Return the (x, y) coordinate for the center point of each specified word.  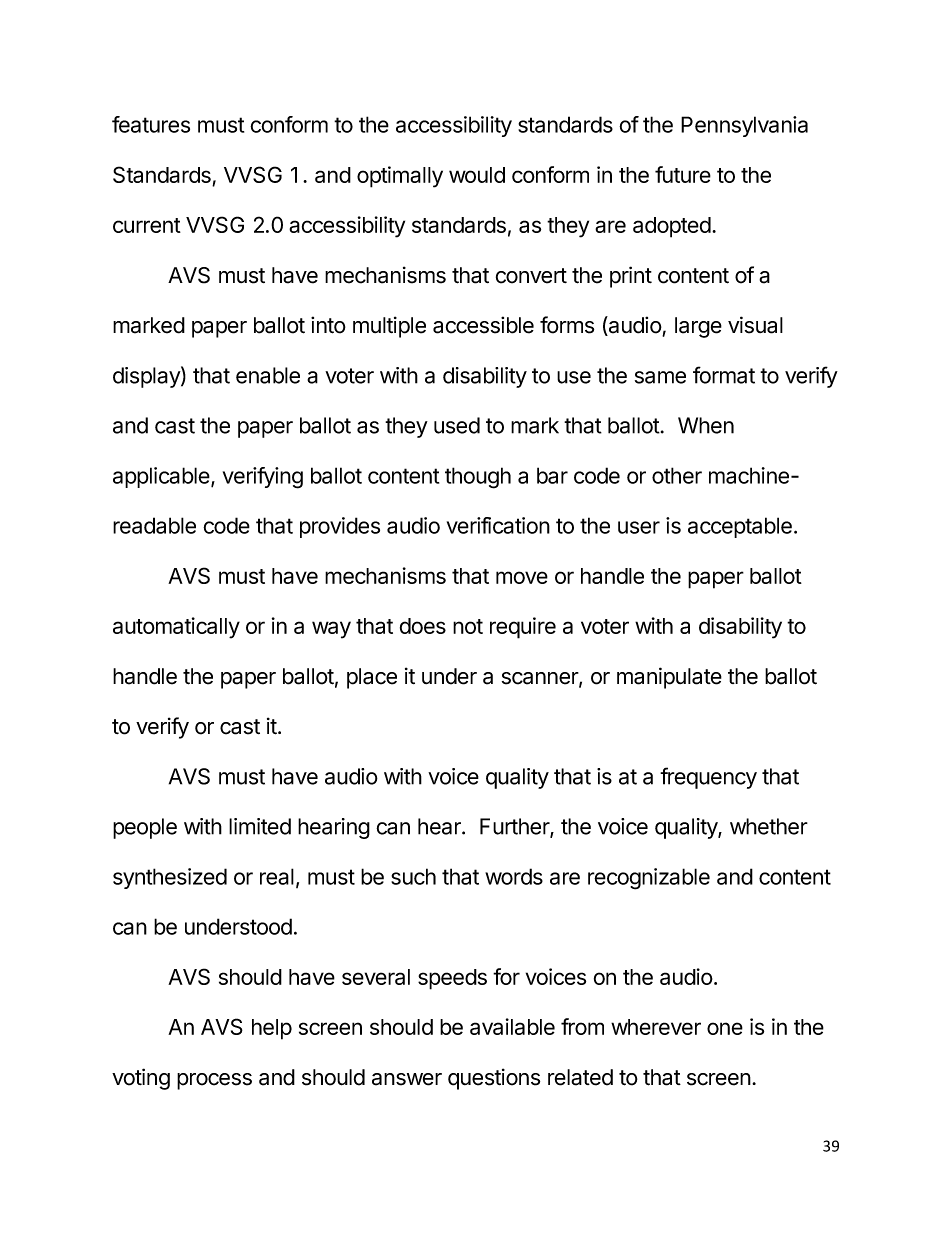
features (151, 124)
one (725, 1028)
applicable (162, 477)
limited (260, 826)
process (214, 1081)
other (677, 475)
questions (494, 1079)
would (477, 175)
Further (515, 827)
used (457, 425)
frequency (708, 778)
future (683, 174)
